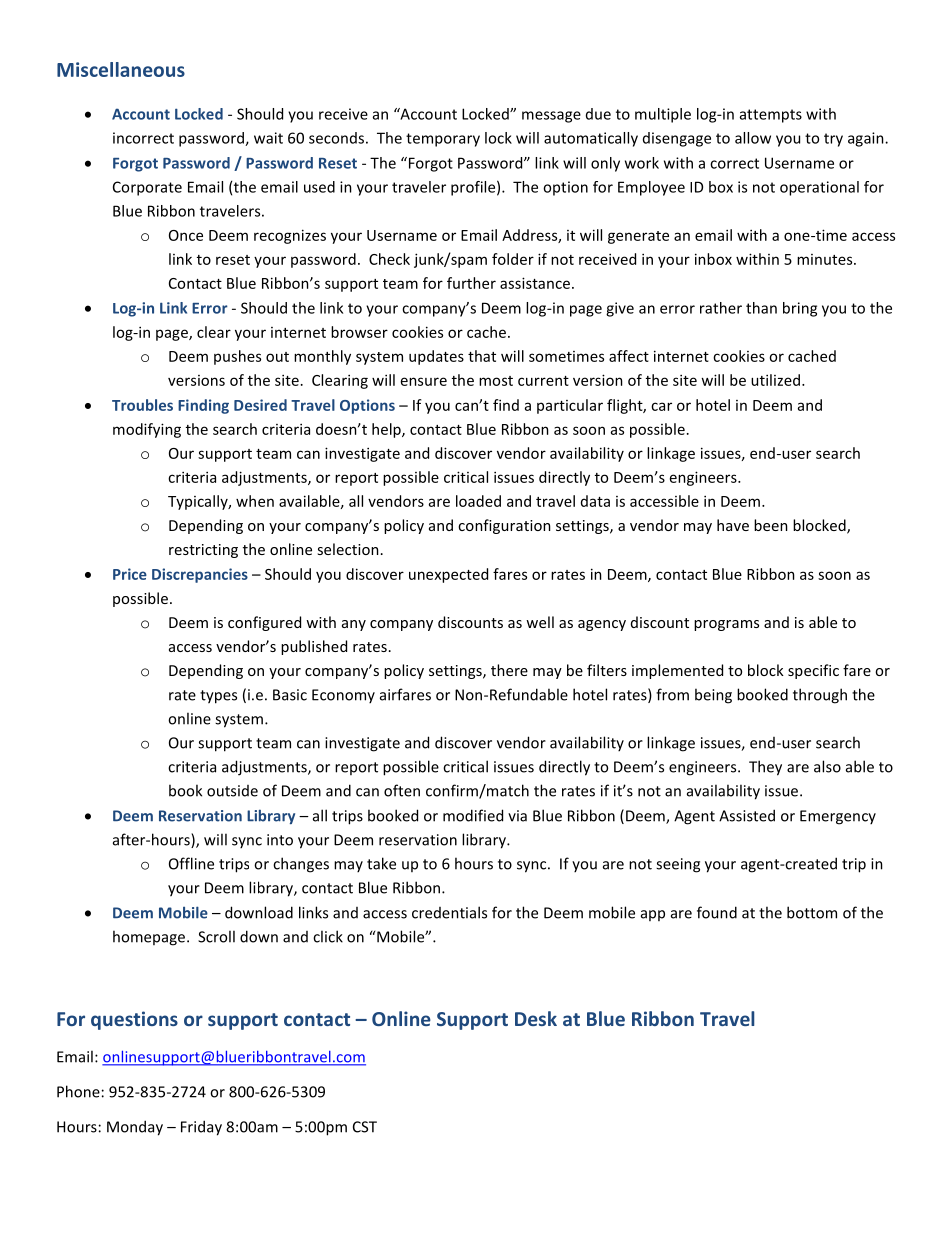 This image has height=1233, width=952. Describe the element at coordinates (747, 815) in the image. I see `Assisted` at that location.
